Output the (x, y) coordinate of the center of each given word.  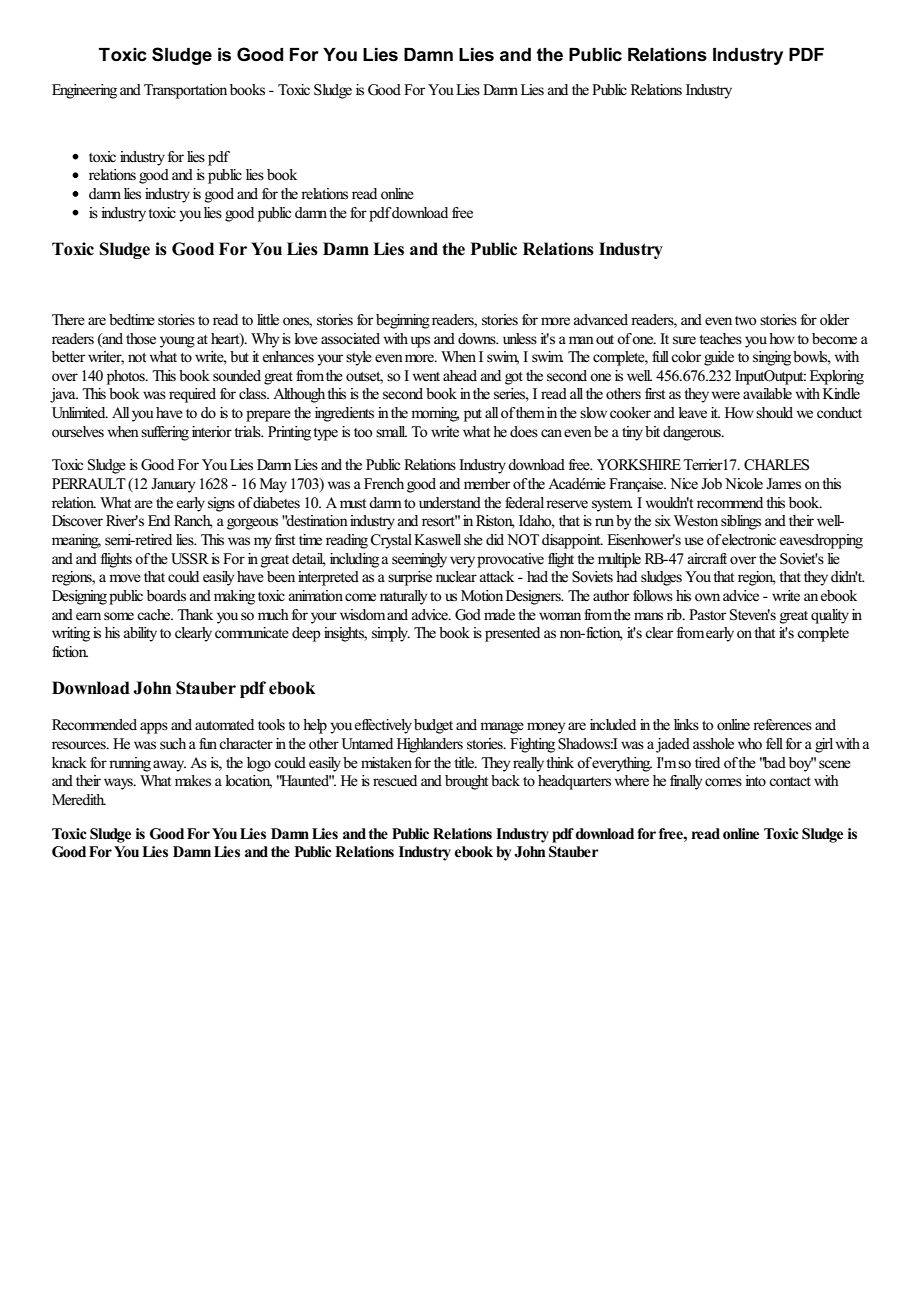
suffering (165, 433)
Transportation (185, 91)
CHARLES (776, 465)
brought (466, 782)
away (169, 766)
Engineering (84, 91)
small (391, 431)
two (746, 321)
